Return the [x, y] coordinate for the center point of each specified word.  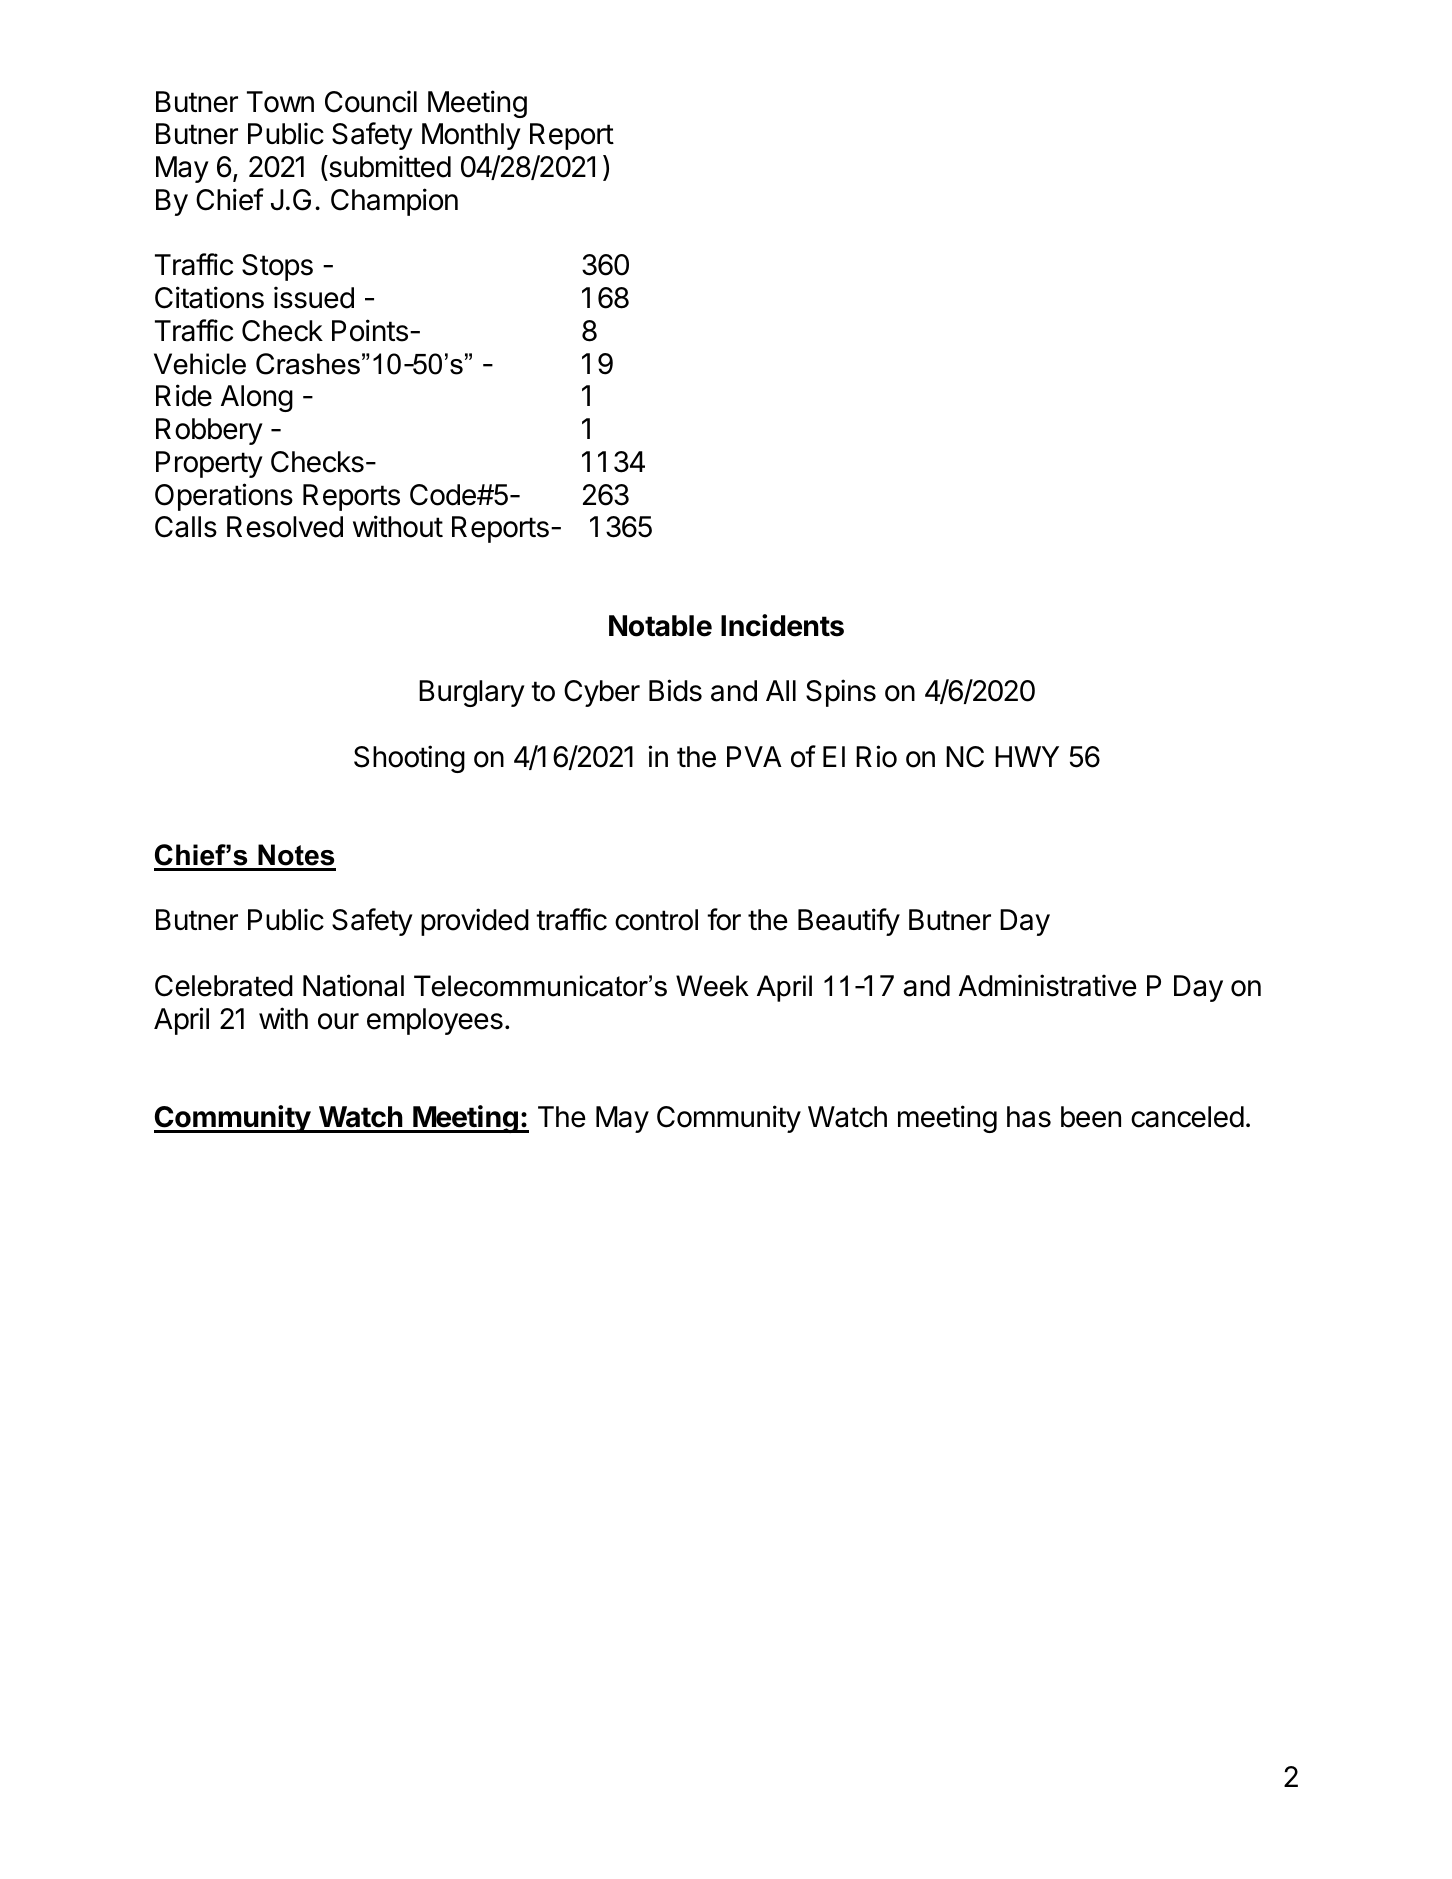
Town [280, 102]
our [338, 1021]
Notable [660, 626]
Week [712, 986]
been [1091, 1117]
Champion [394, 202]
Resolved [285, 527]
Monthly [471, 136]
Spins [841, 693]
